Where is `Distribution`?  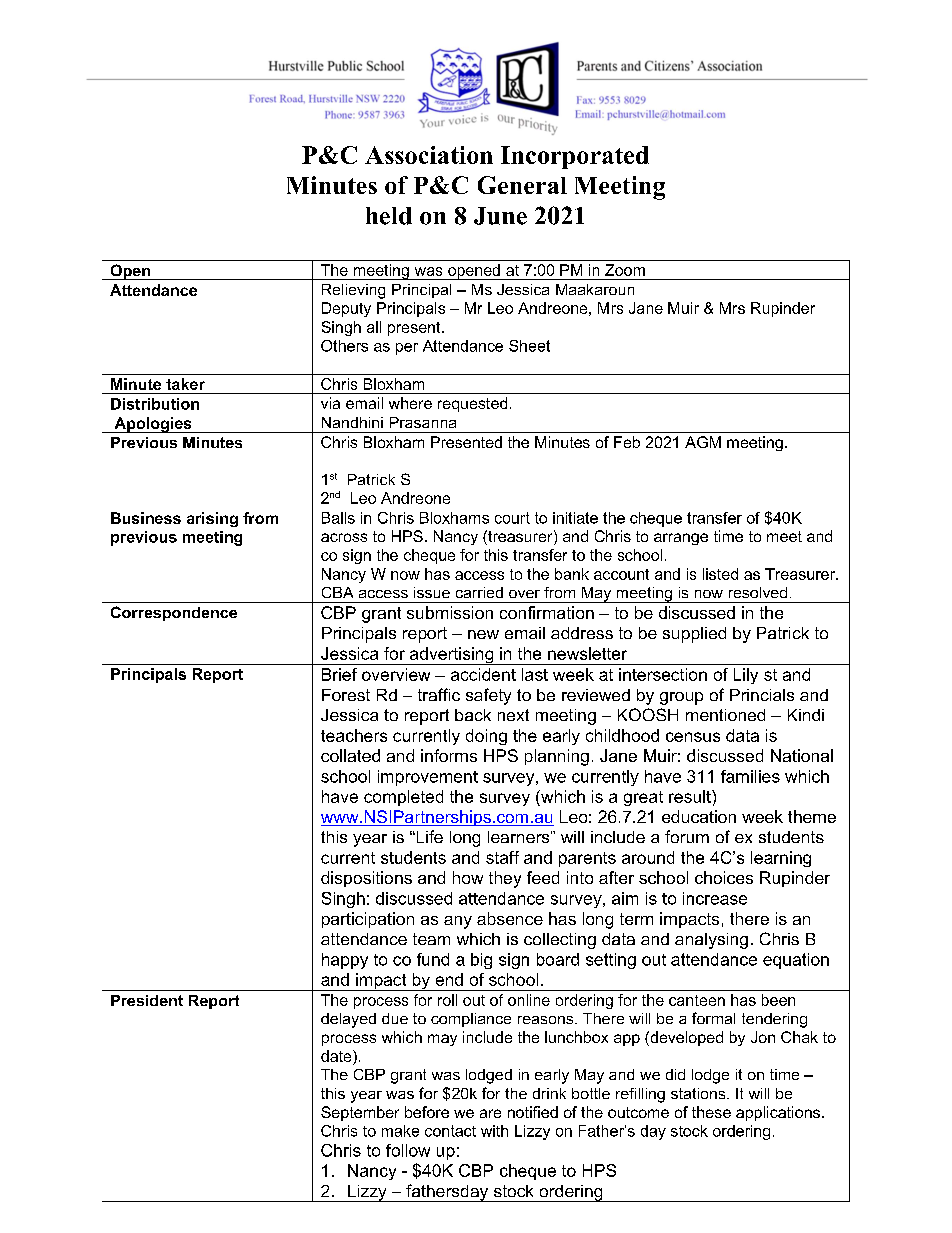 Distribution is located at coordinates (155, 404).
